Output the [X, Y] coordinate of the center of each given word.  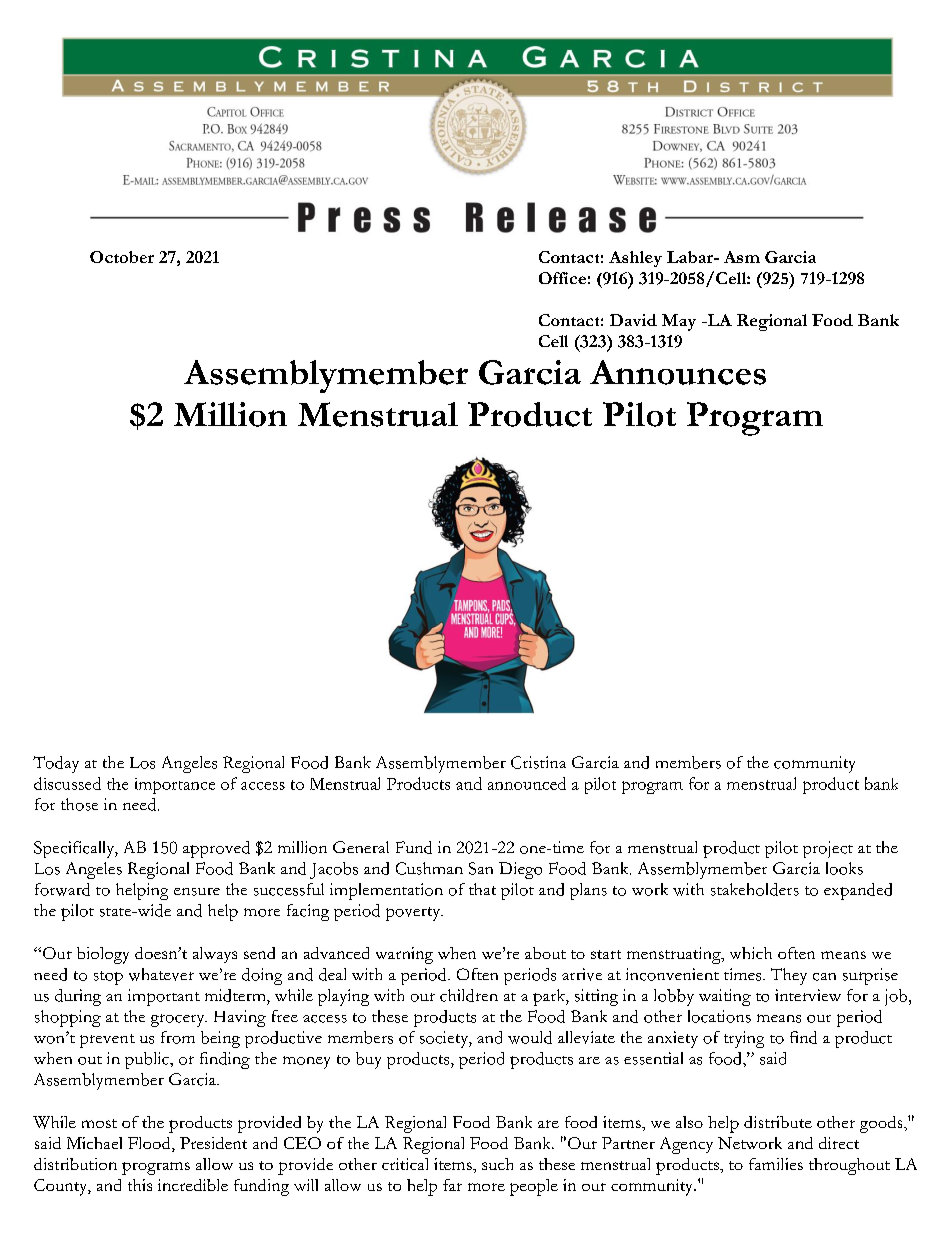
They [789, 976]
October [122, 257]
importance [175, 786]
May [679, 322]
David [633, 320]
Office [562, 278]
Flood [150, 1144]
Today [56, 764]
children [469, 995]
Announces [678, 372]
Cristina [538, 762]
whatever [161, 974]
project [828, 849]
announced [527, 783]
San [481, 868]
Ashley [635, 259]
